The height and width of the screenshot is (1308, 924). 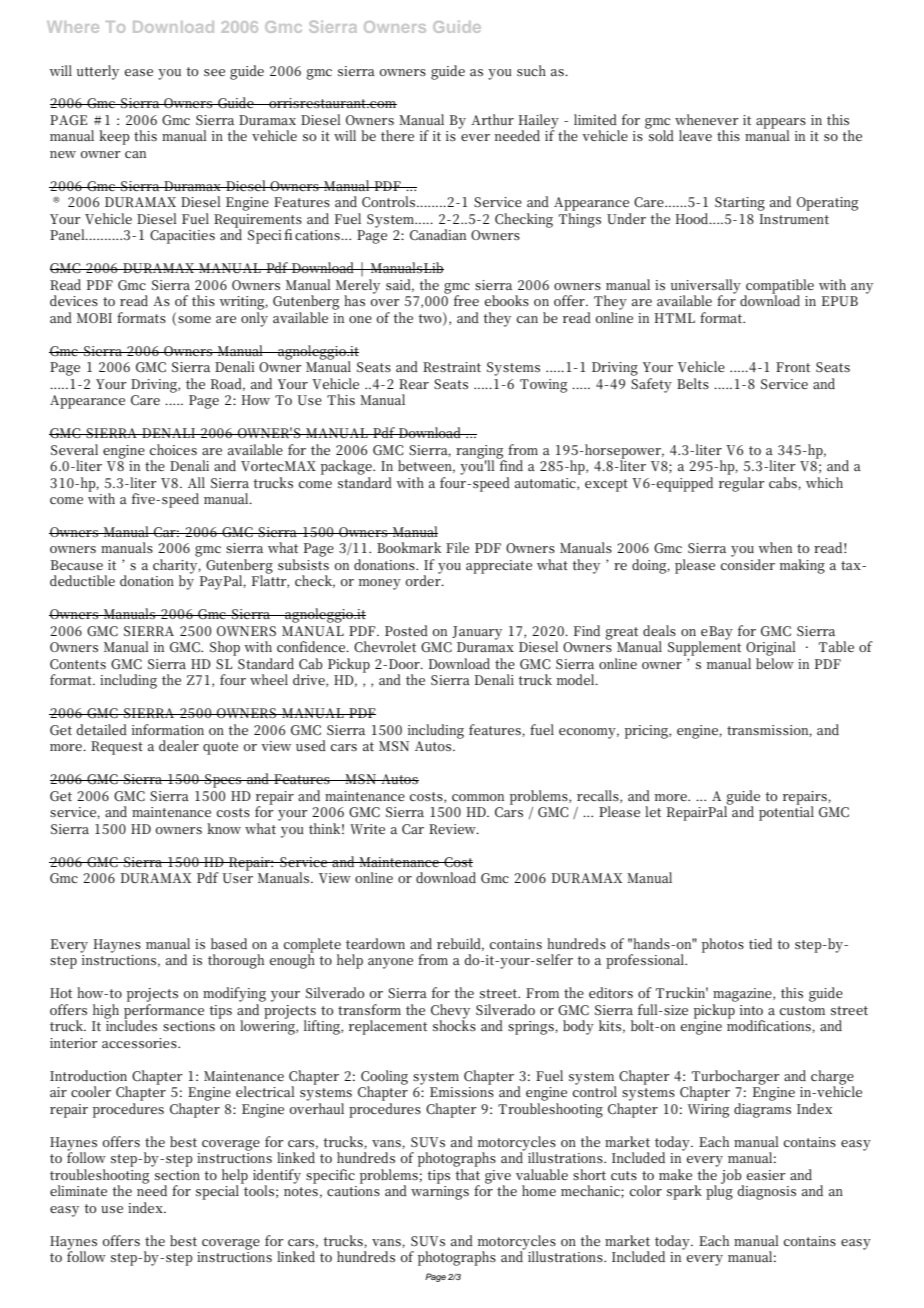 What do you see at coordinates (531, 70) in the screenshot?
I see `such` at bounding box center [531, 70].
